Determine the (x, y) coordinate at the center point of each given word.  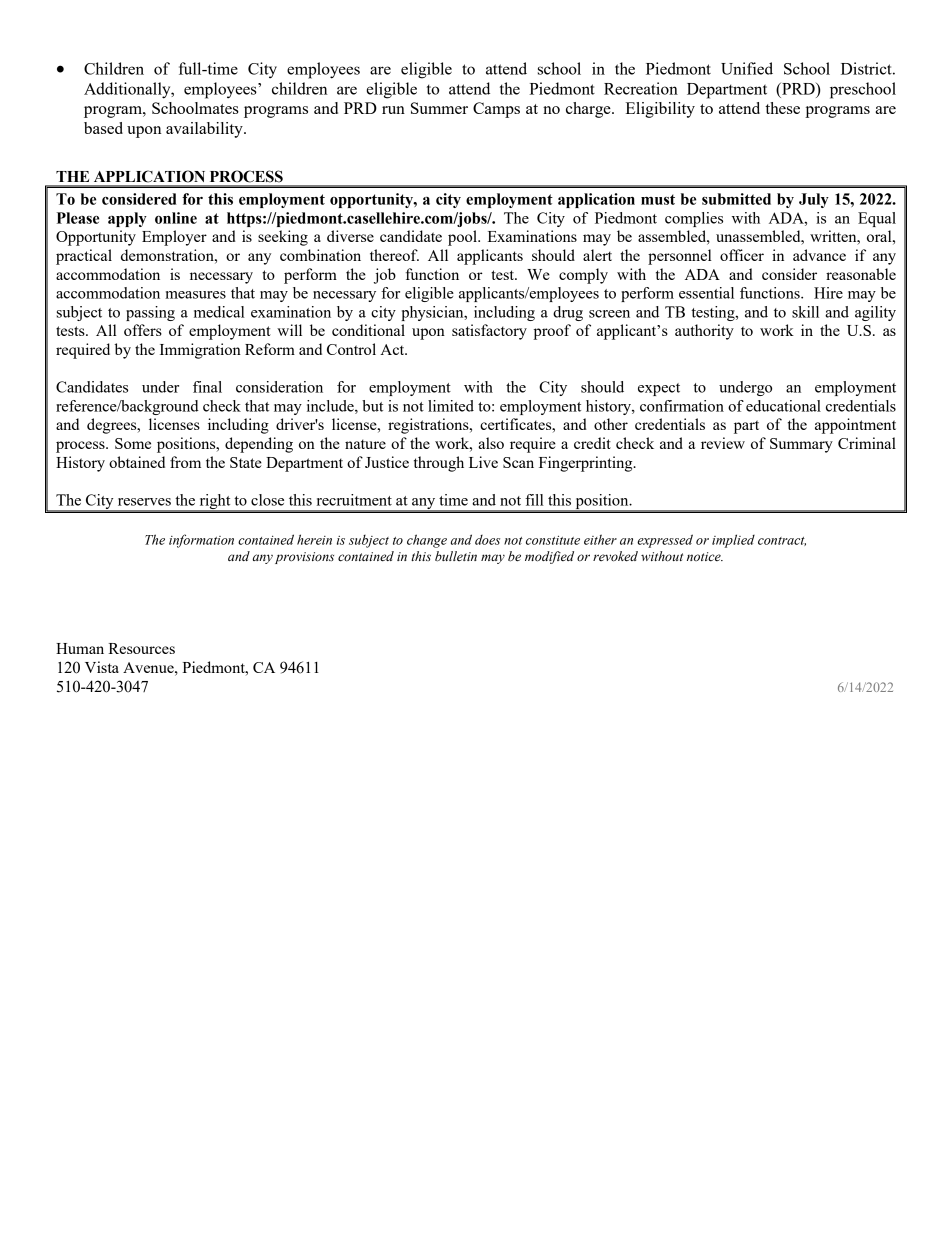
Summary (801, 445)
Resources (142, 648)
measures (195, 295)
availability (205, 130)
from (185, 462)
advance (819, 255)
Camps (496, 110)
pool (464, 238)
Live (483, 462)
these (782, 108)
